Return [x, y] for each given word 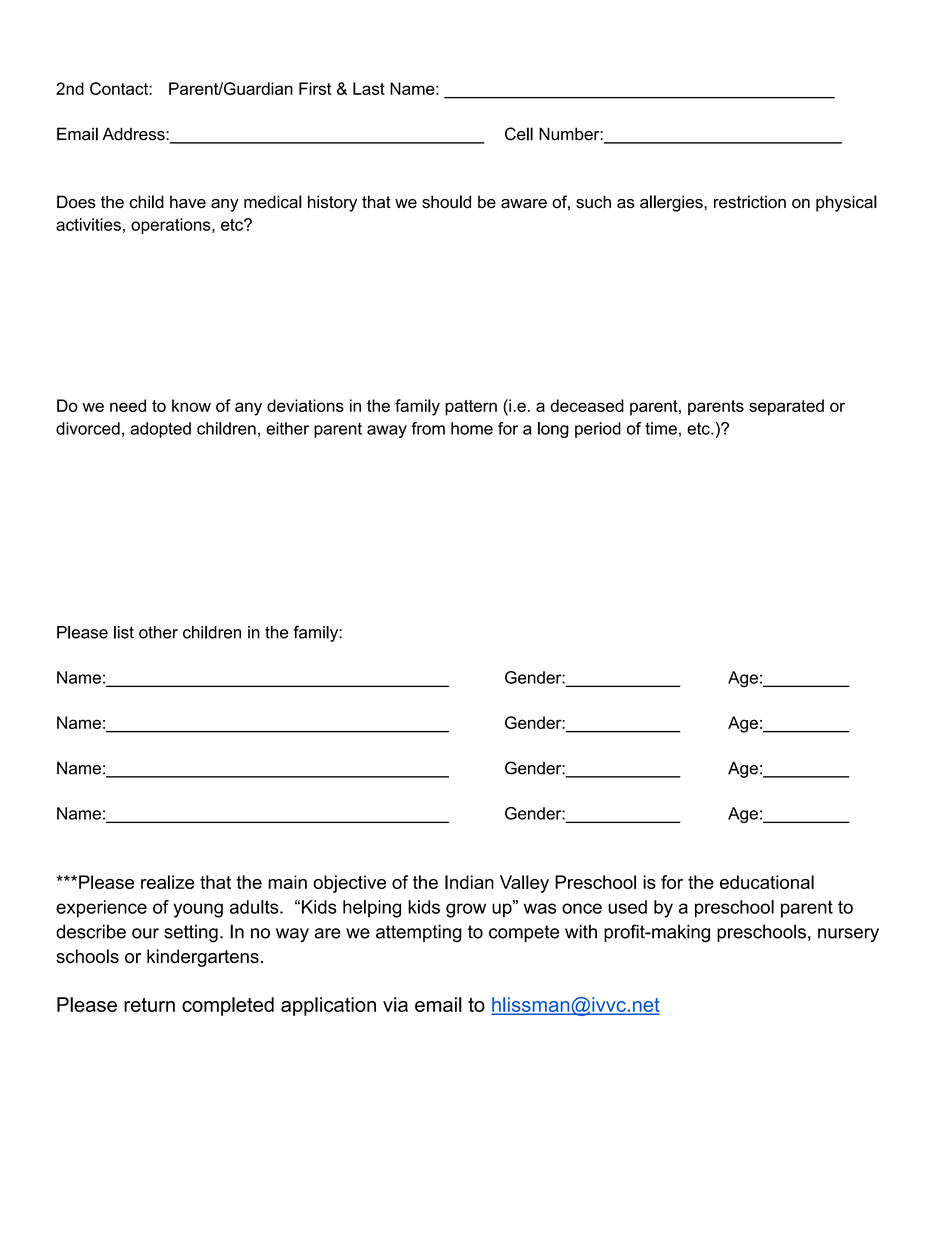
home [472, 428]
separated [786, 407]
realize [168, 882]
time [661, 428]
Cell [519, 134]
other [158, 632]
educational [767, 882]
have [188, 202]
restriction [750, 202]
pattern [471, 408]
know [191, 405]
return [149, 1005]
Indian [469, 882]
